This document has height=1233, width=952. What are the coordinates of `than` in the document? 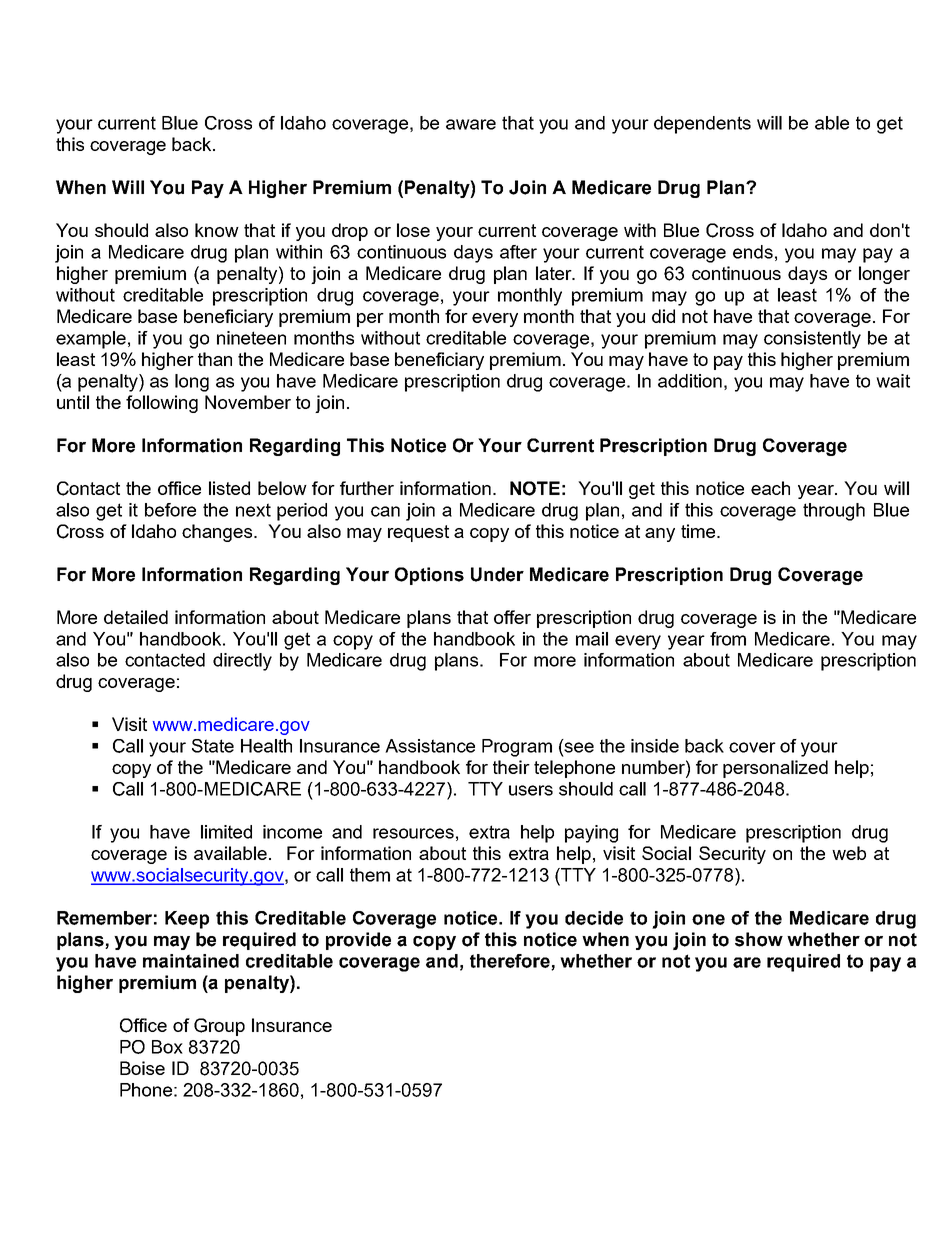 It's located at (215, 359).
